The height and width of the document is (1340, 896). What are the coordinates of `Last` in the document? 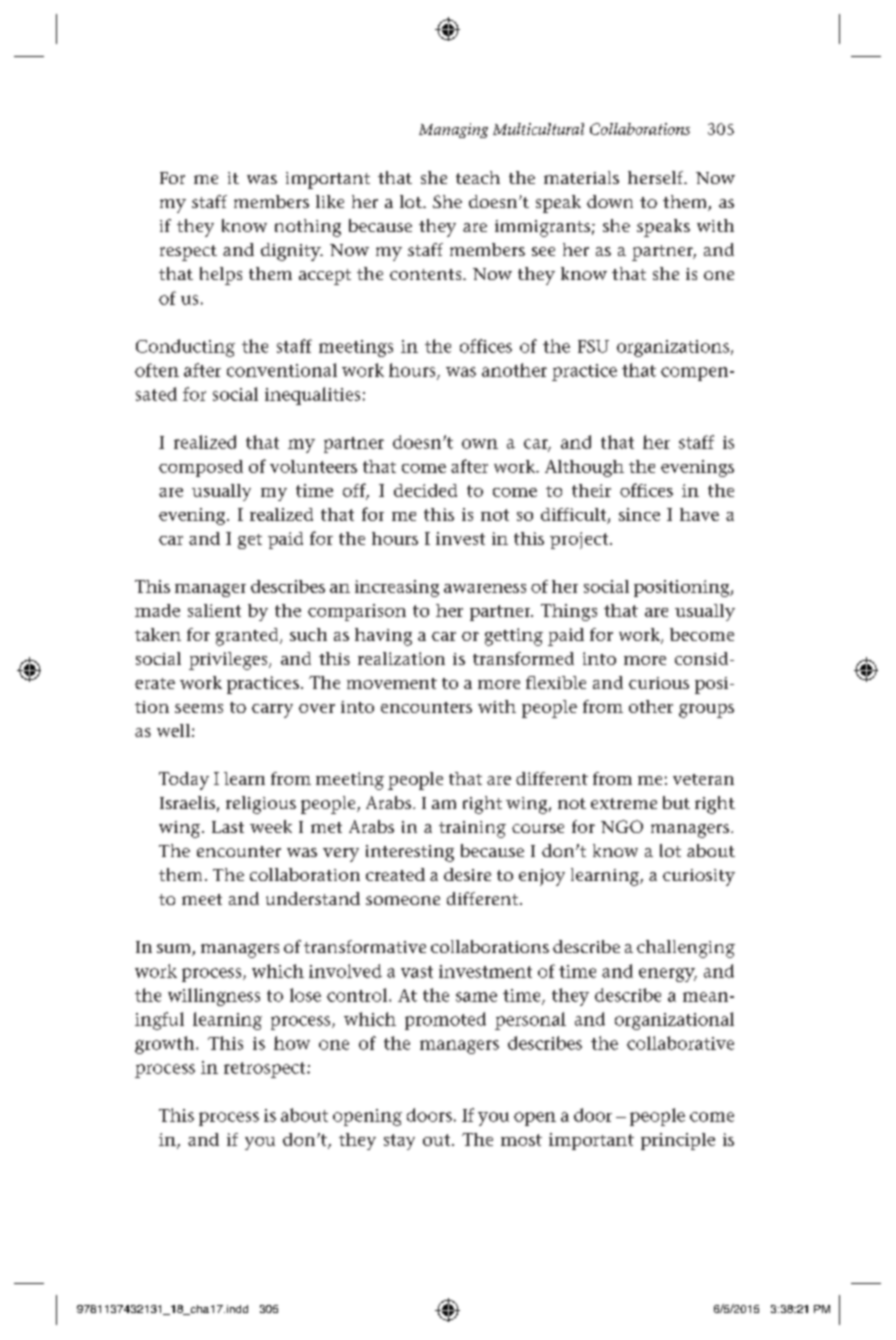 It's located at (228, 827).
